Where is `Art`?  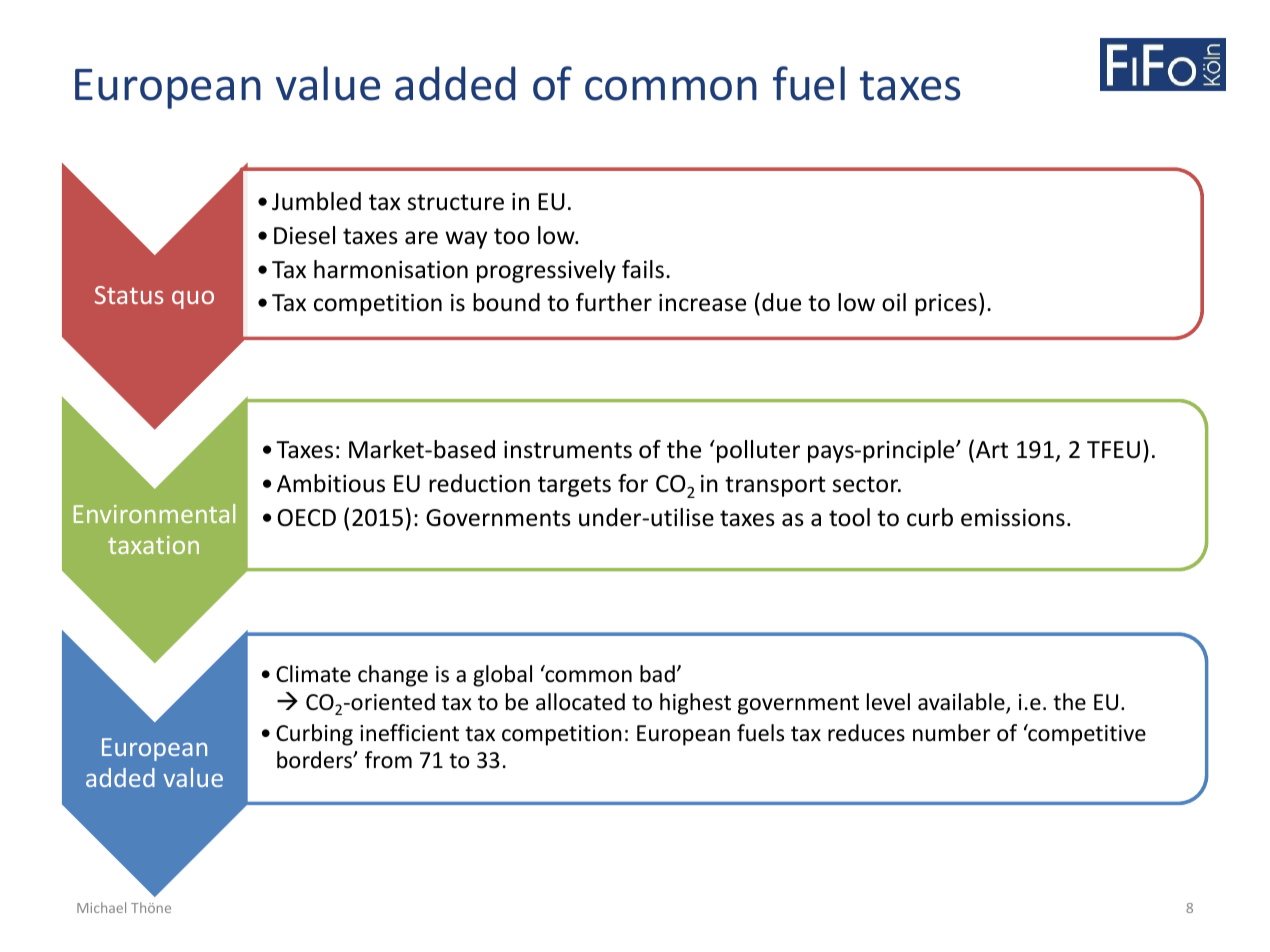
Art is located at coordinates (992, 449).
